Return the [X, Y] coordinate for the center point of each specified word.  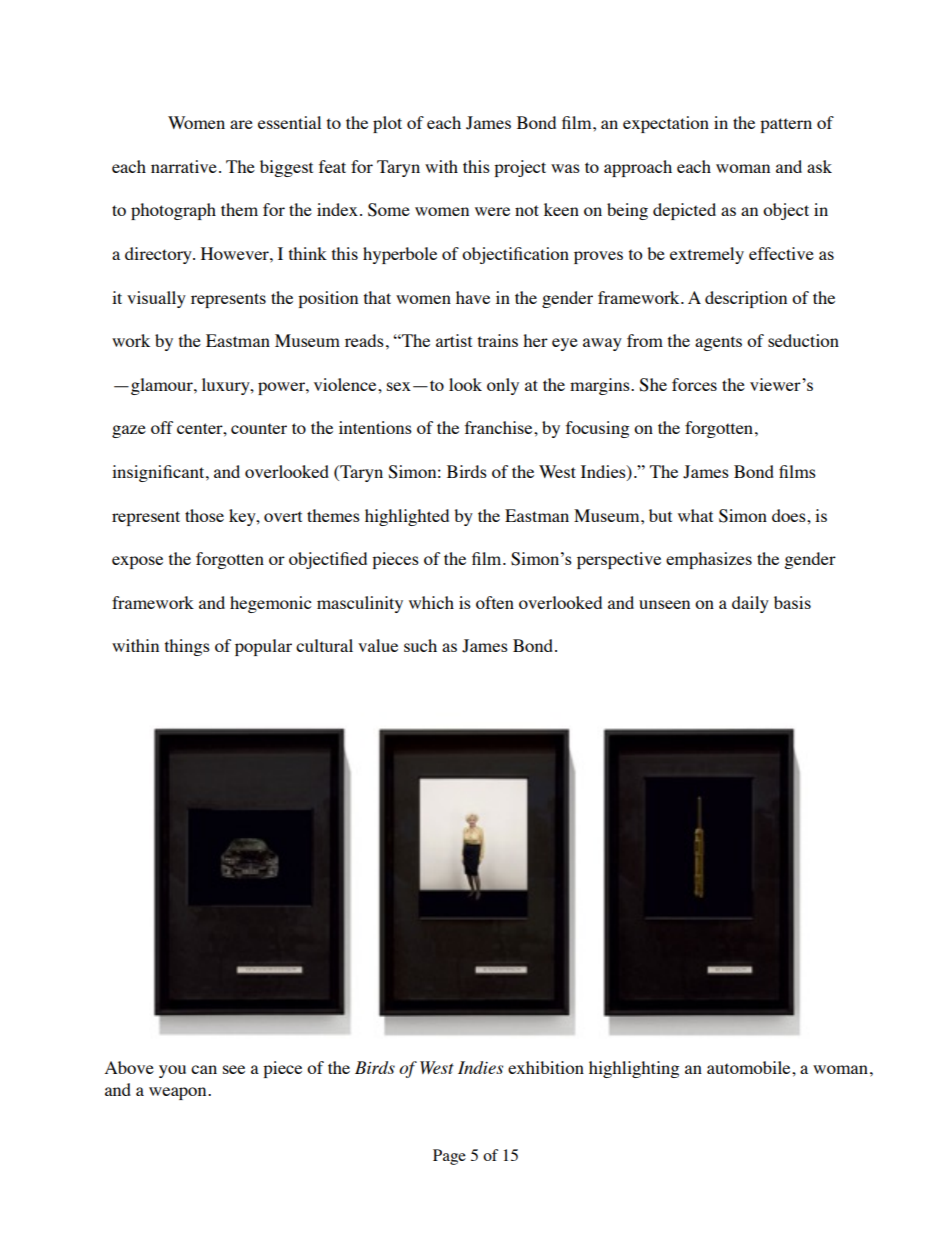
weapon [179, 1093]
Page [449, 1157]
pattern [786, 125]
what [695, 515]
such [420, 645]
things [187, 647]
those [204, 515]
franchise [500, 427]
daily [750, 604]
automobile [750, 1067]
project [520, 168]
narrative [184, 166]
